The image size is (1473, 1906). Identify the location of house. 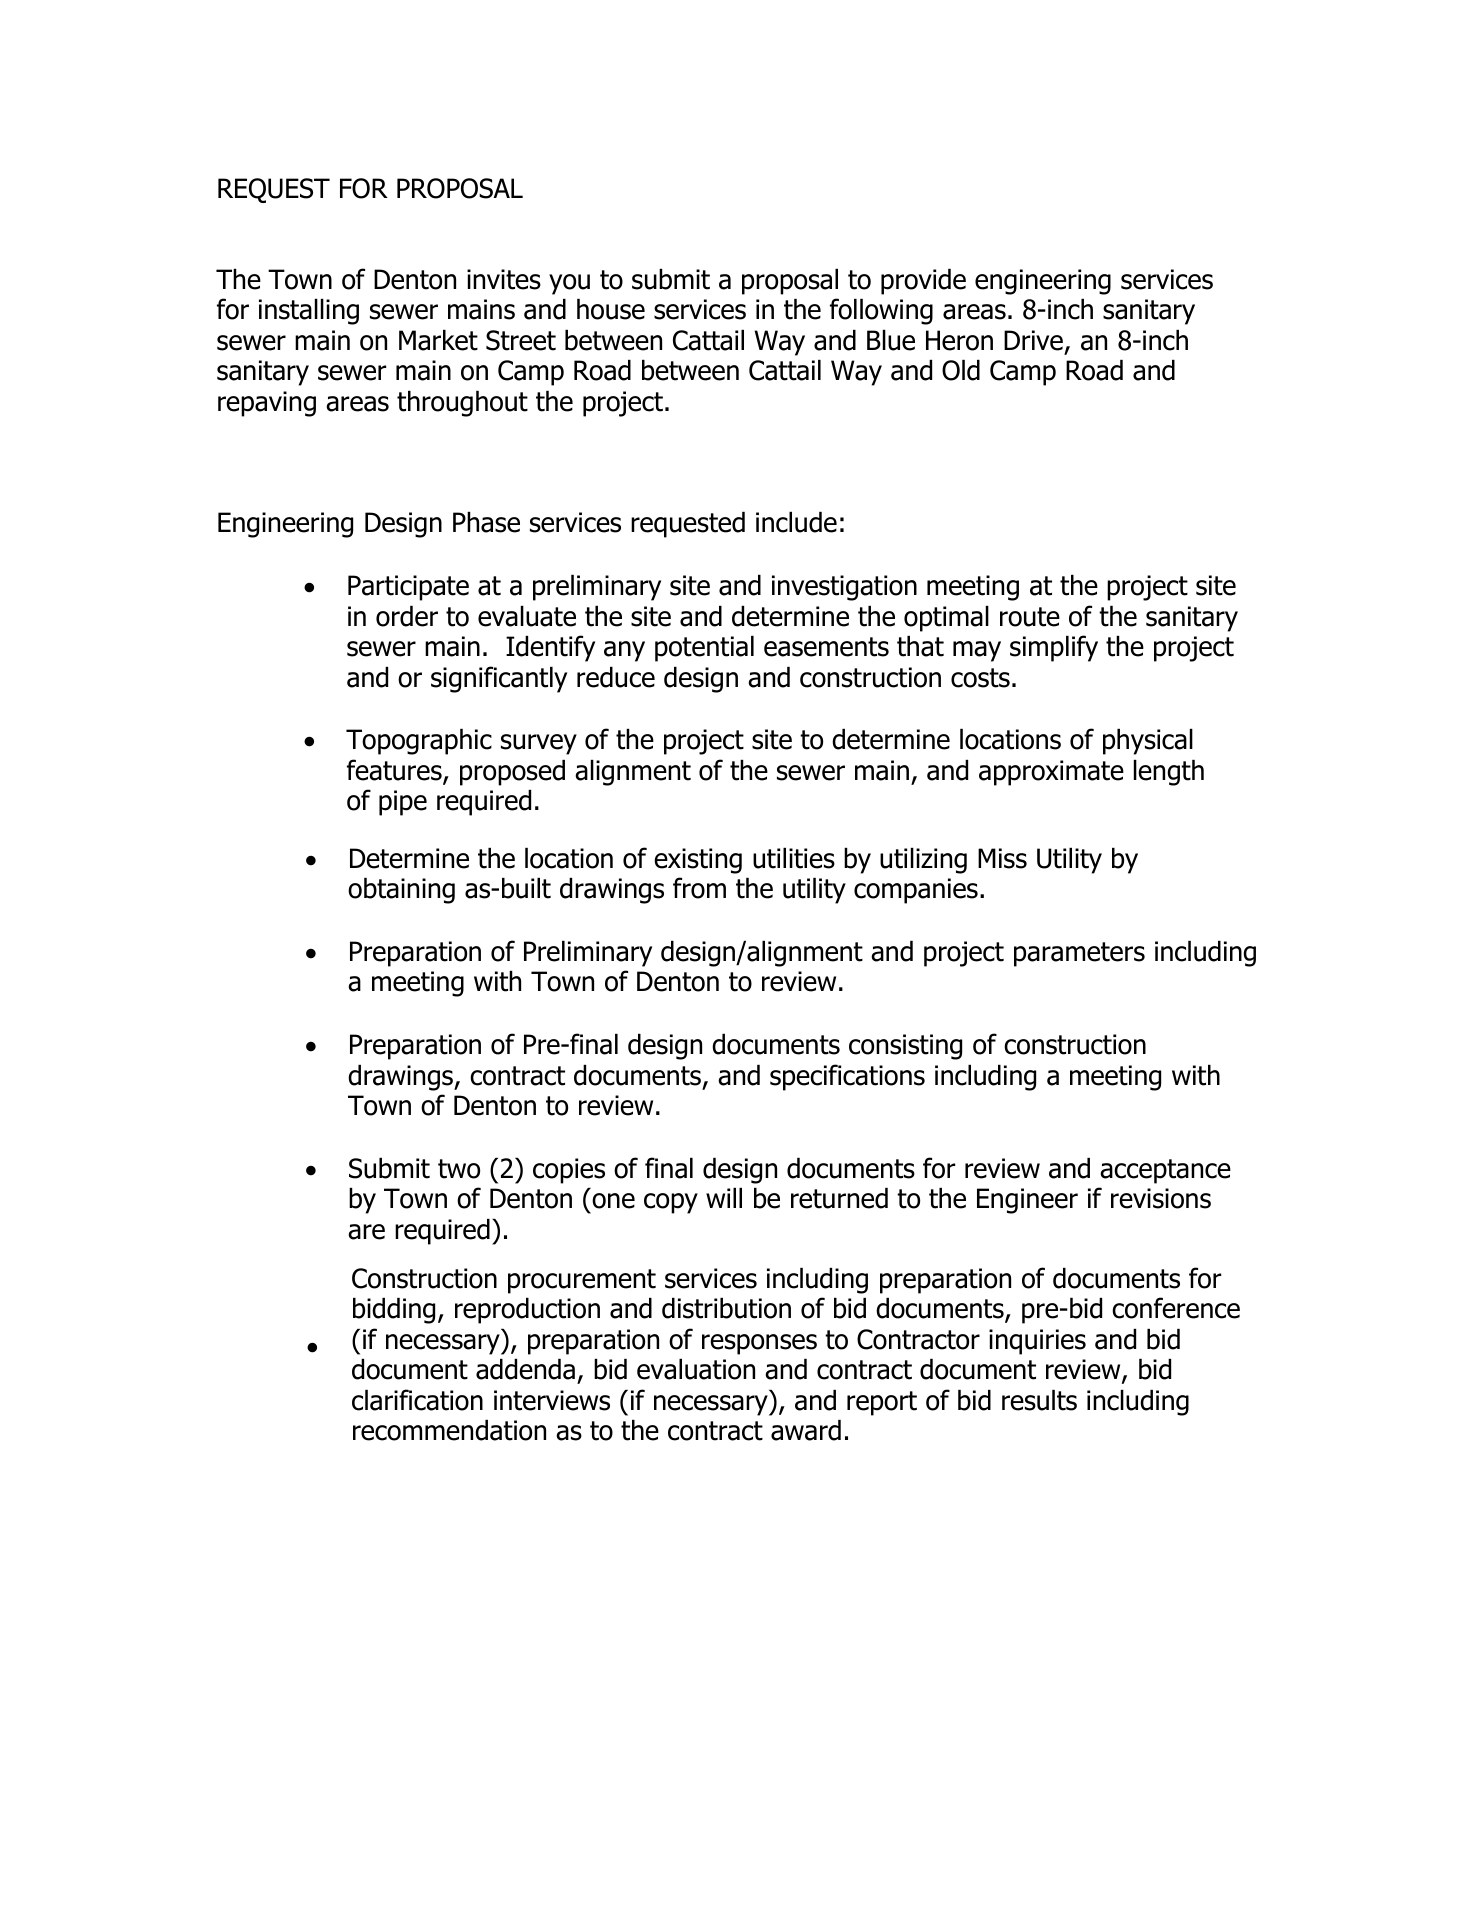
(611, 309).
